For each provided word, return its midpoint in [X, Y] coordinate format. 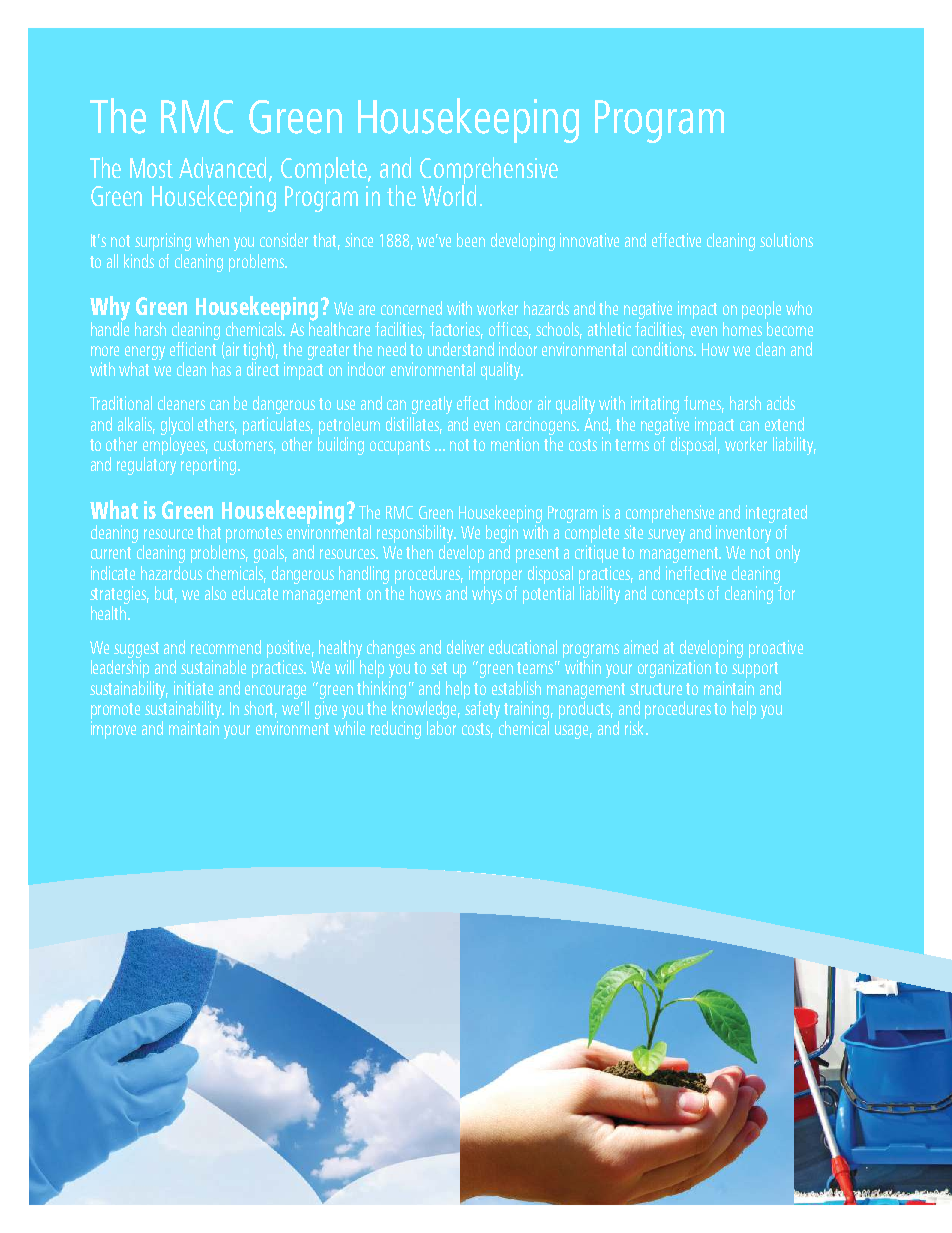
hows [425, 593]
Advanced [224, 169]
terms [632, 445]
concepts [678, 596]
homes [742, 329]
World [449, 194]
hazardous [171, 573]
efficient [194, 347]
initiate [193, 688]
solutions [786, 240]
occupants [400, 447]
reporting [208, 466]
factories [456, 330]
